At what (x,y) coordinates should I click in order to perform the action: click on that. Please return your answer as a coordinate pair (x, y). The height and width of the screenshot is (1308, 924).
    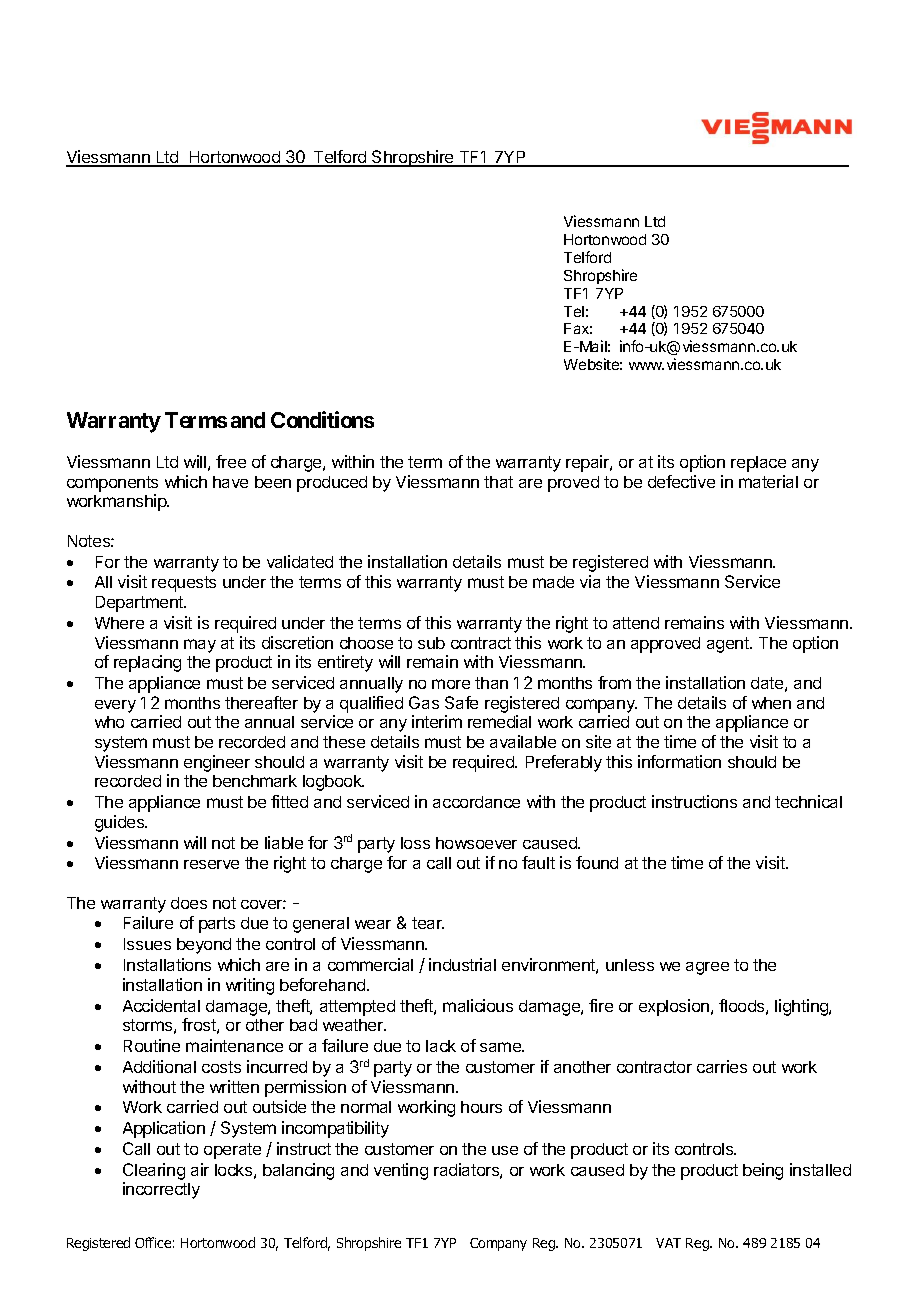
    Looking at the image, I should click on (498, 482).
